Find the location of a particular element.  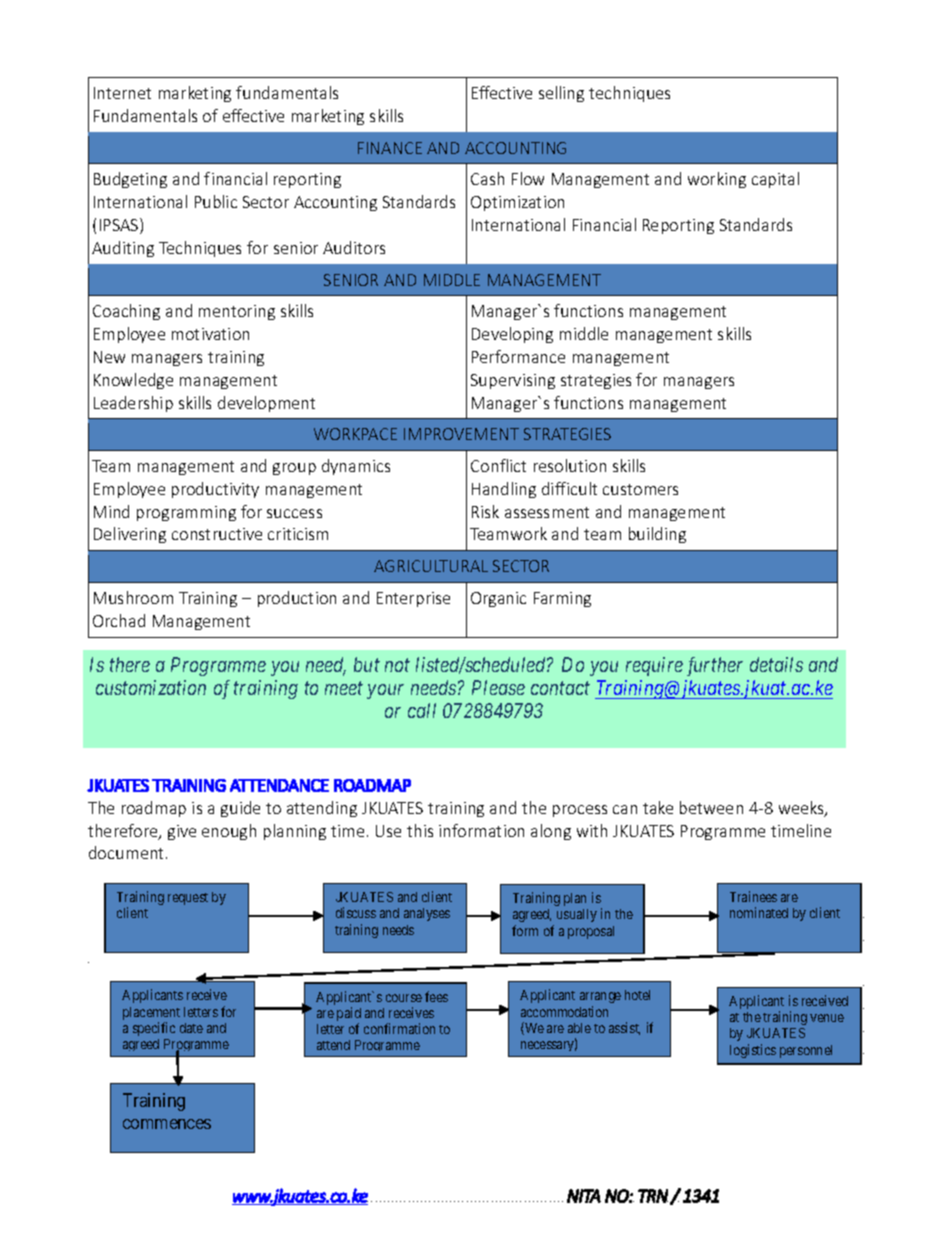

building is located at coordinates (657, 535).
